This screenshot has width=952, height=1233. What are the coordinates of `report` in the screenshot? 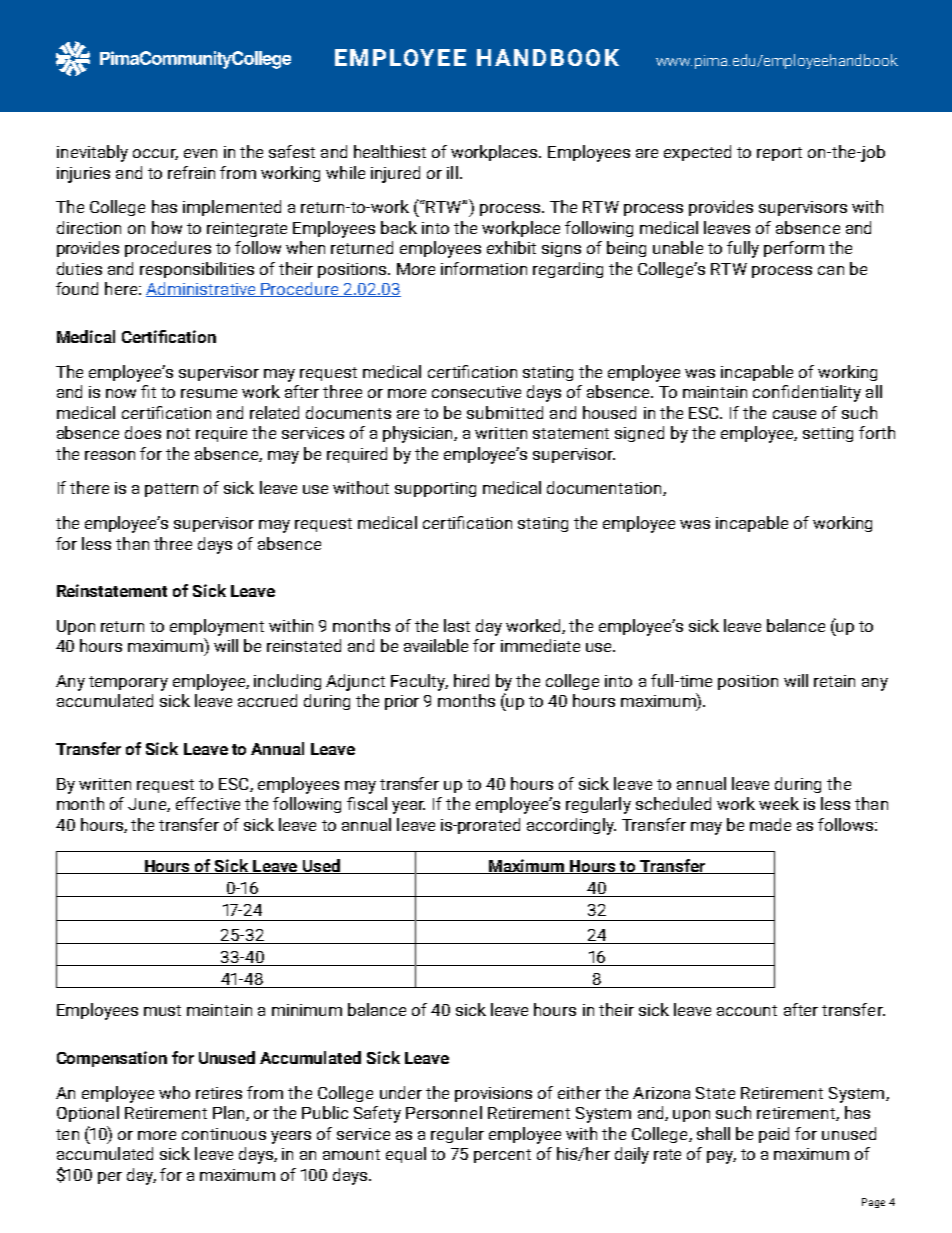 It's located at (779, 154).
